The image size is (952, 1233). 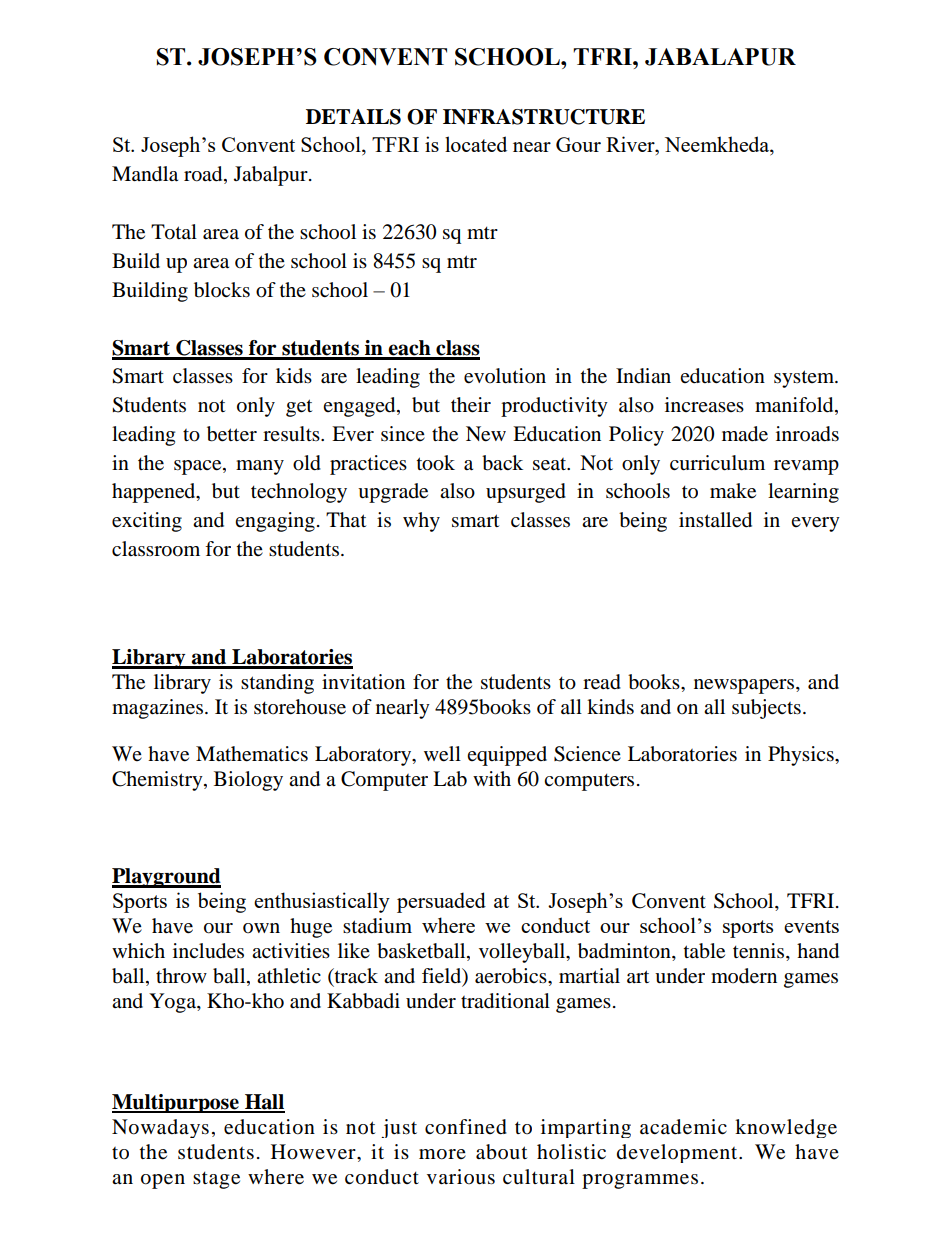 I want to click on persuaded, so click(x=441, y=902).
